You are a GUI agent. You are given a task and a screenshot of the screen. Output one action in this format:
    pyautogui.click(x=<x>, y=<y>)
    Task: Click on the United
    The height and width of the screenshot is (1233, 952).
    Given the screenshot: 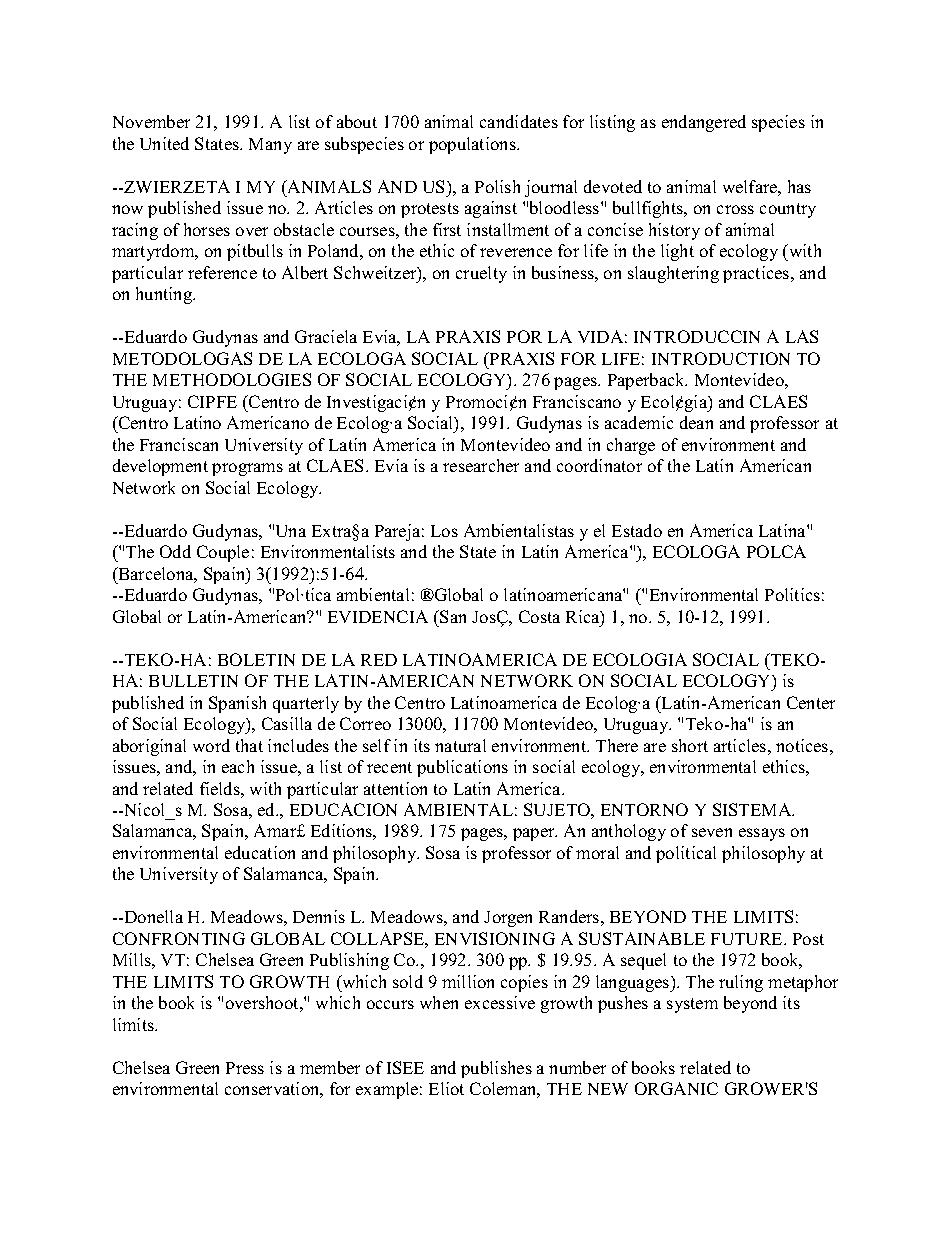 What is the action you would take?
    pyautogui.click(x=164, y=143)
